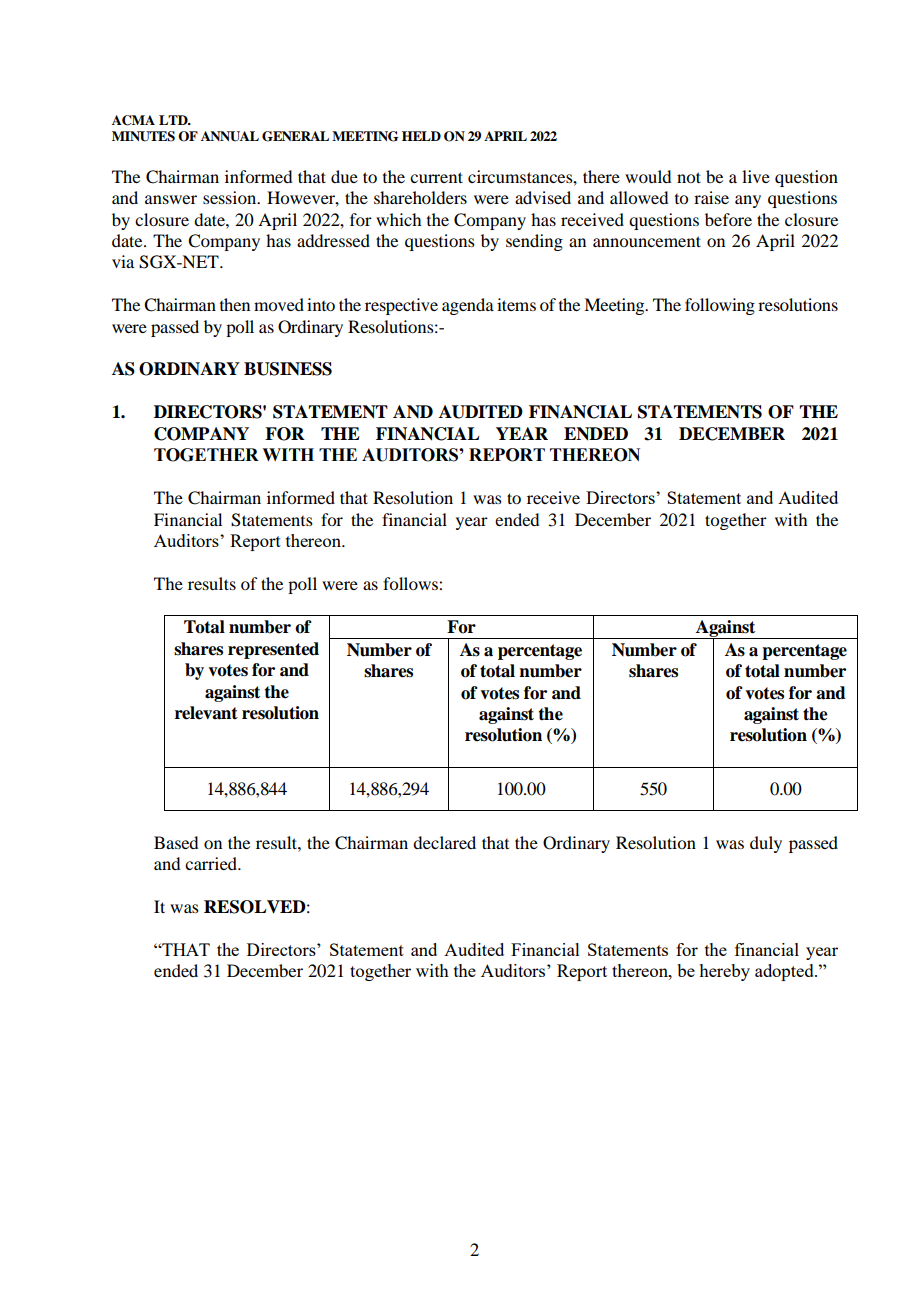 This screenshot has width=924, height=1307. What do you see at coordinates (411, 583) in the screenshot?
I see `follows` at bounding box center [411, 583].
